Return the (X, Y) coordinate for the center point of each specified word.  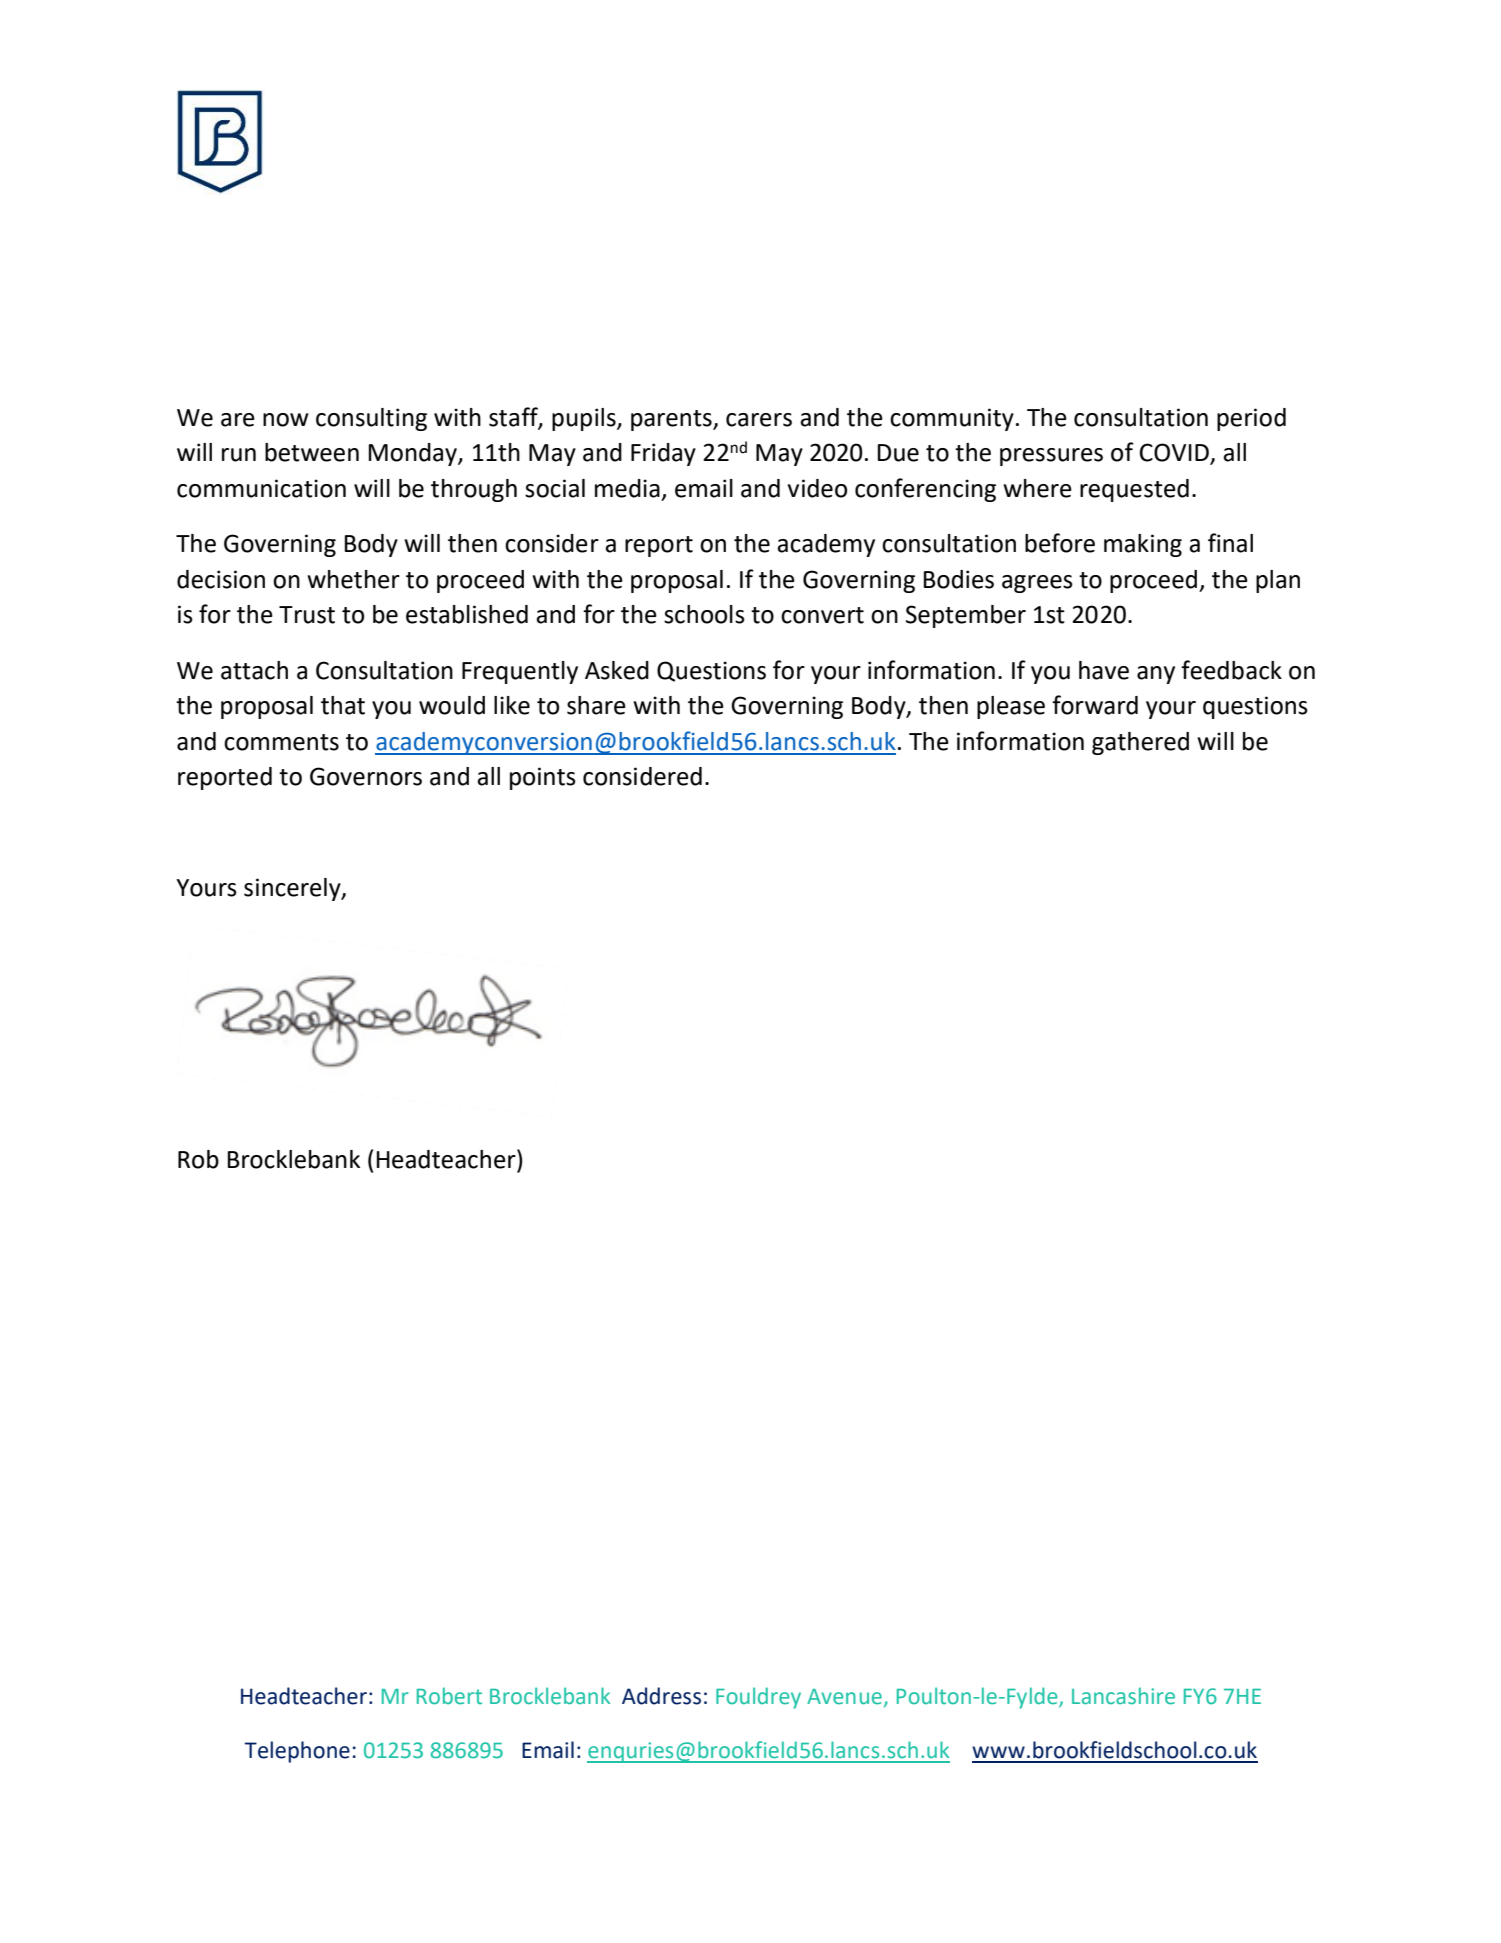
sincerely (293, 889)
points (543, 778)
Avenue (844, 1697)
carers (759, 420)
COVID (1175, 453)
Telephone (297, 1752)
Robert (449, 1696)
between (312, 452)
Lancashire (1123, 1696)
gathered (1140, 743)
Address (661, 1696)
